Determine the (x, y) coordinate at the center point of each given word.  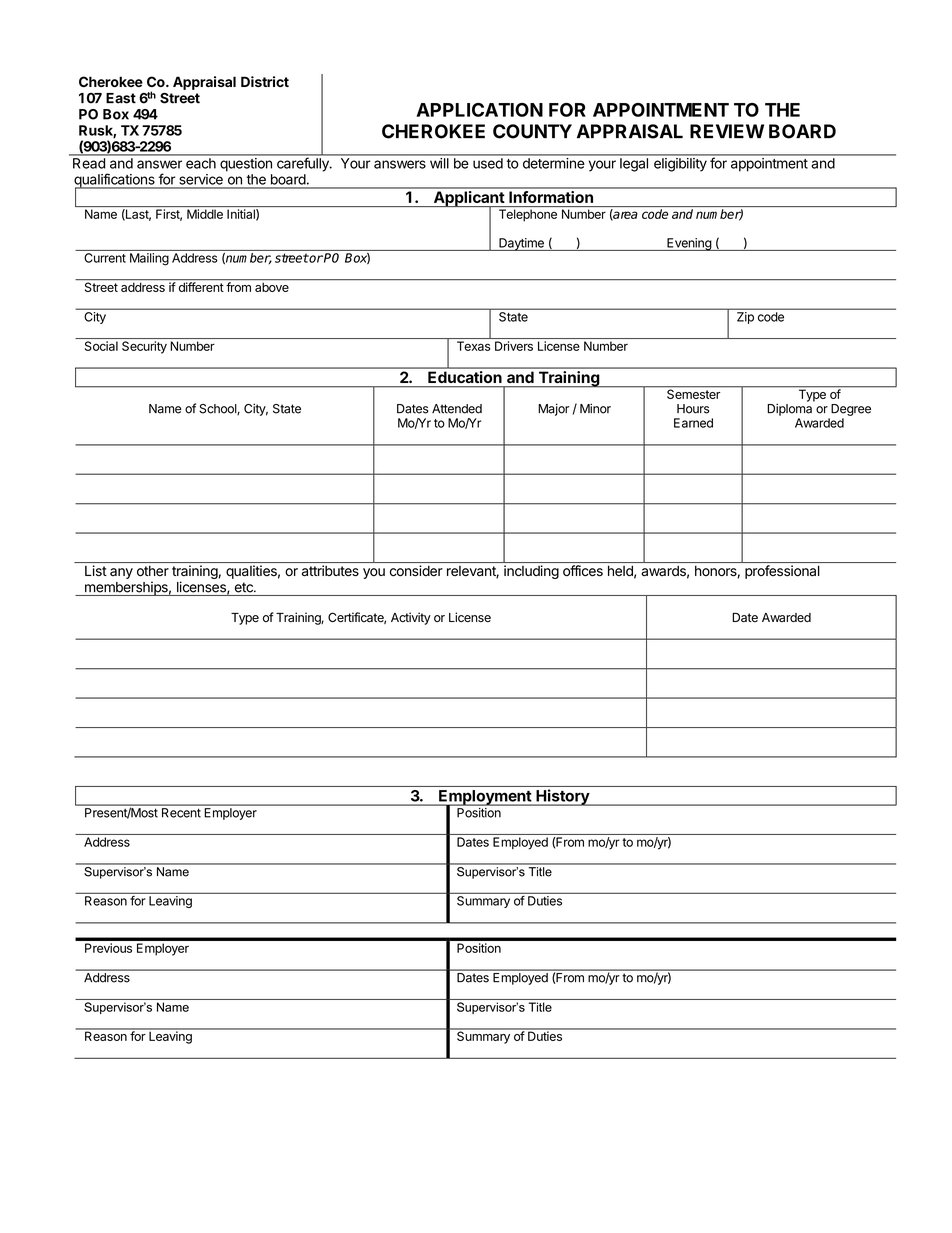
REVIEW (727, 131)
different (201, 286)
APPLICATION (479, 110)
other (153, 571)
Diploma (789, 409)
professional (782, 572)
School (218, 409)
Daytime (521, 244)
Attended (457, 409)
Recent (181, 813)
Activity (411, 618)
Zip (745, 318)
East (121, 98)
